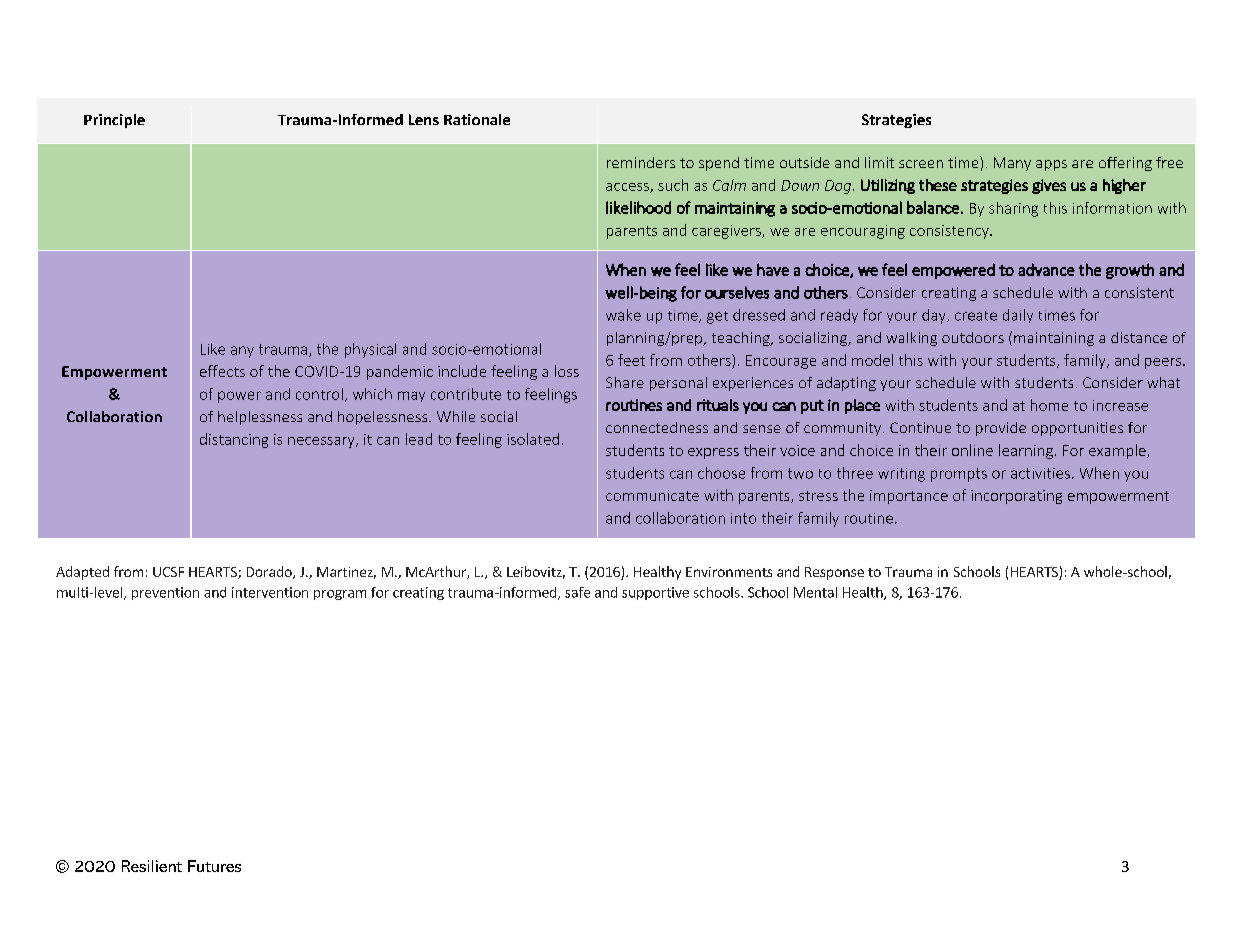 The width and height of the screenshot is (1233, 952). What do you see at coordinates (222, 371) in the screenshot?
I see `effects` at bounding box center [222, 371].
